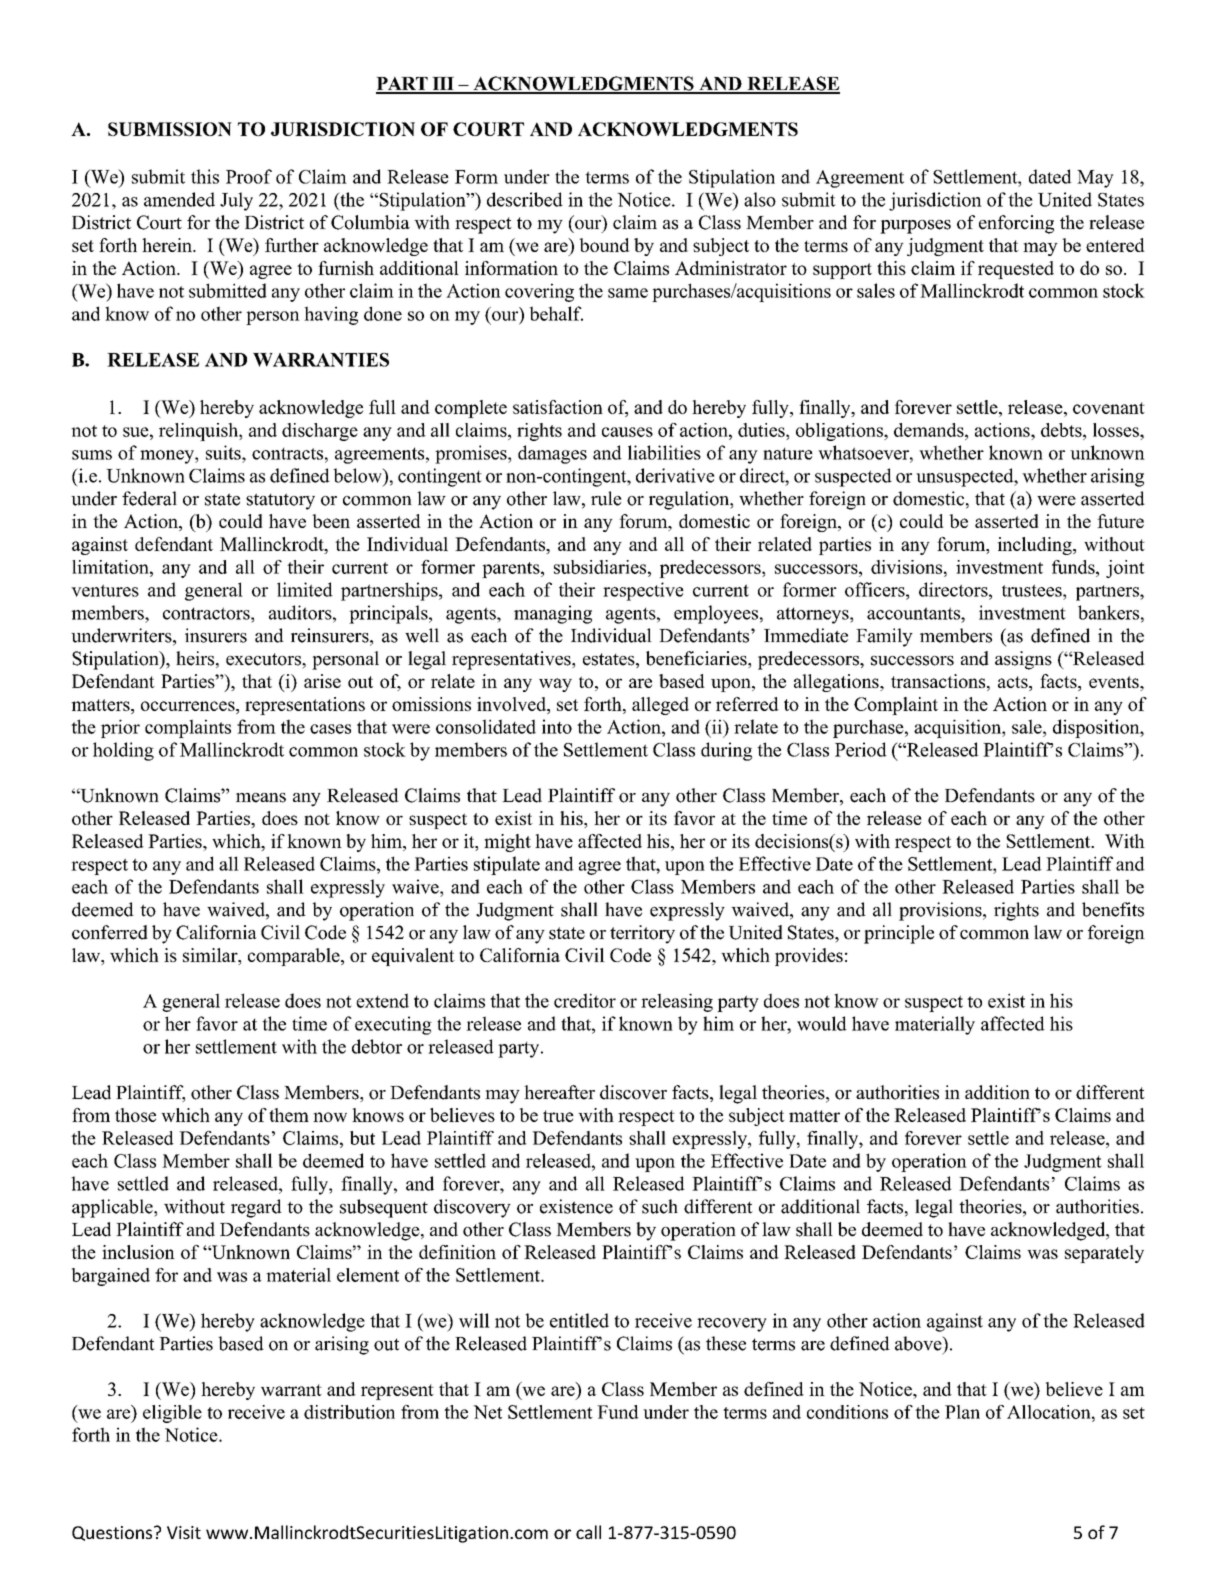  Describe the element at coordinates (525, 199) in the screenshot. I see `described` at that location.
